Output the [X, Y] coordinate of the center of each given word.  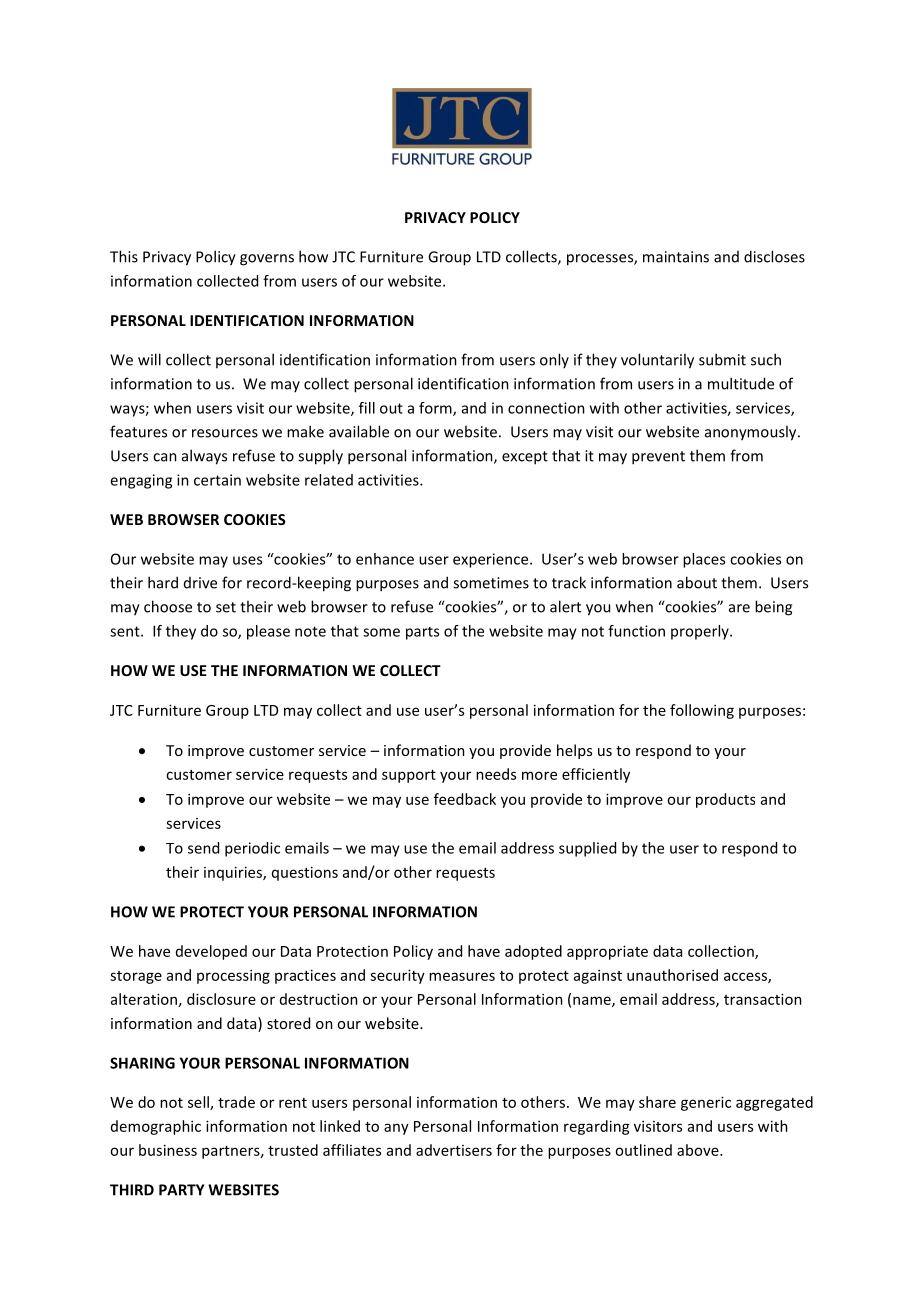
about [697, 582]
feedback [465, 799]
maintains [676, 257]
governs [267, 260]
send [203, 848]
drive [200, 583]
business [168, 1150]
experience [492, 560]
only [554, 360]
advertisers [454, 1150]
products [725, 800]
